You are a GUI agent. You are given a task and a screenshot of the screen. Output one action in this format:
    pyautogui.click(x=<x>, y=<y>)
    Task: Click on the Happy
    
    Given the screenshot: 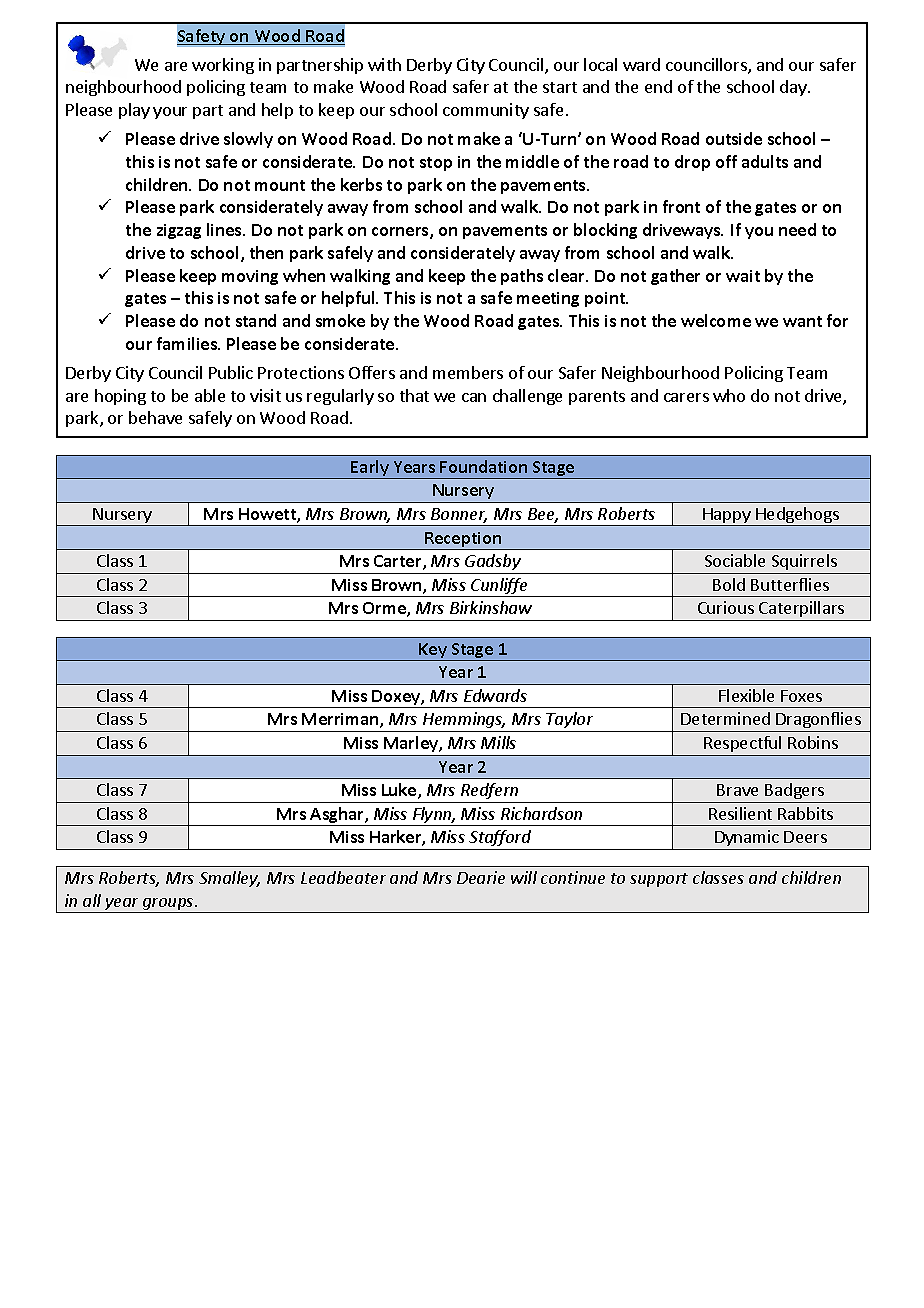 What is the action you would take?
    pyautogui.click(x=727, y=517)
